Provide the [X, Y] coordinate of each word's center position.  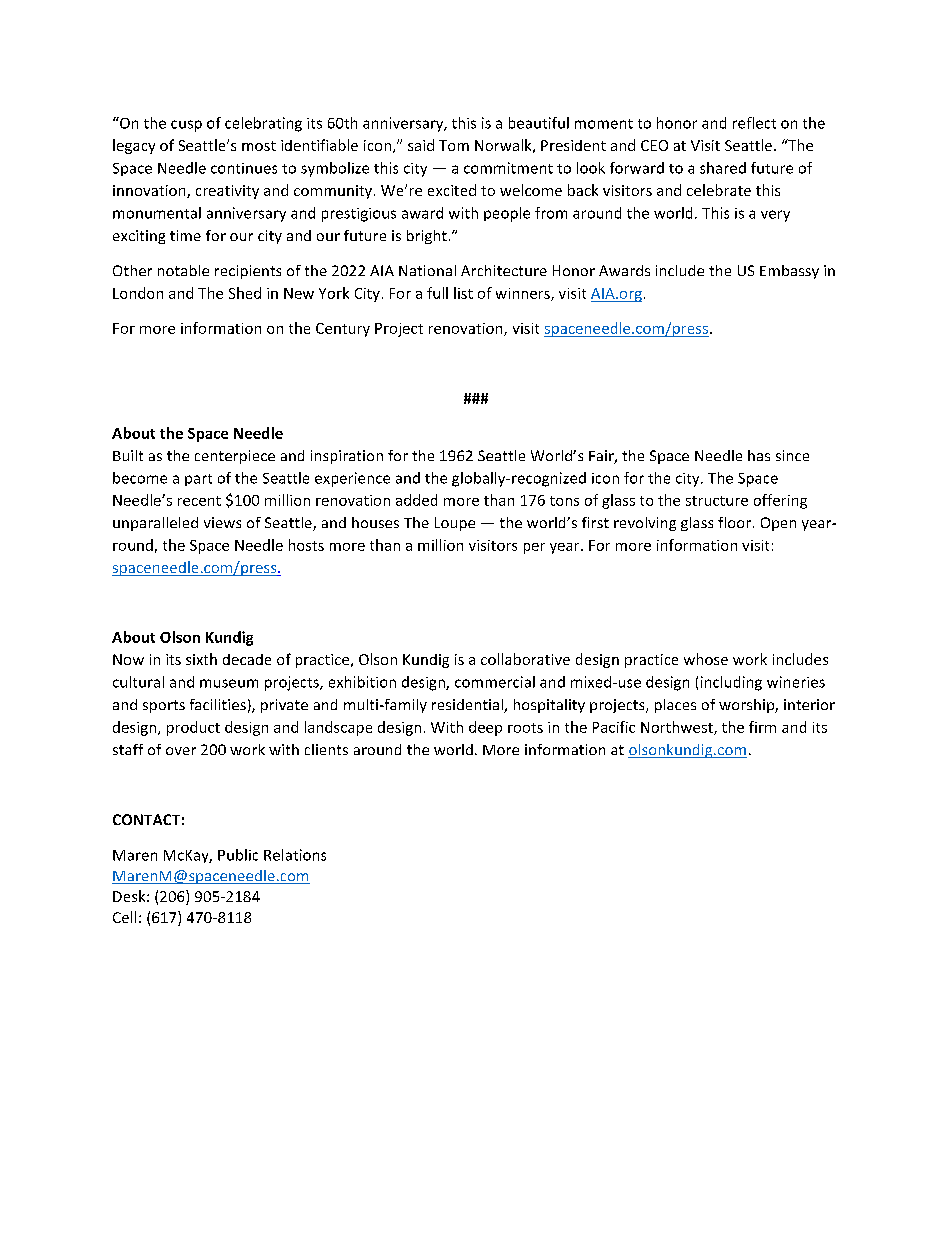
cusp [186, 126]
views [222, 522]
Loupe [455, 524]
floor [736, 522]
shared [723, 168]
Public [238, 855]
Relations [295, 855]
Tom [454, 145]
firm [762, 727]
